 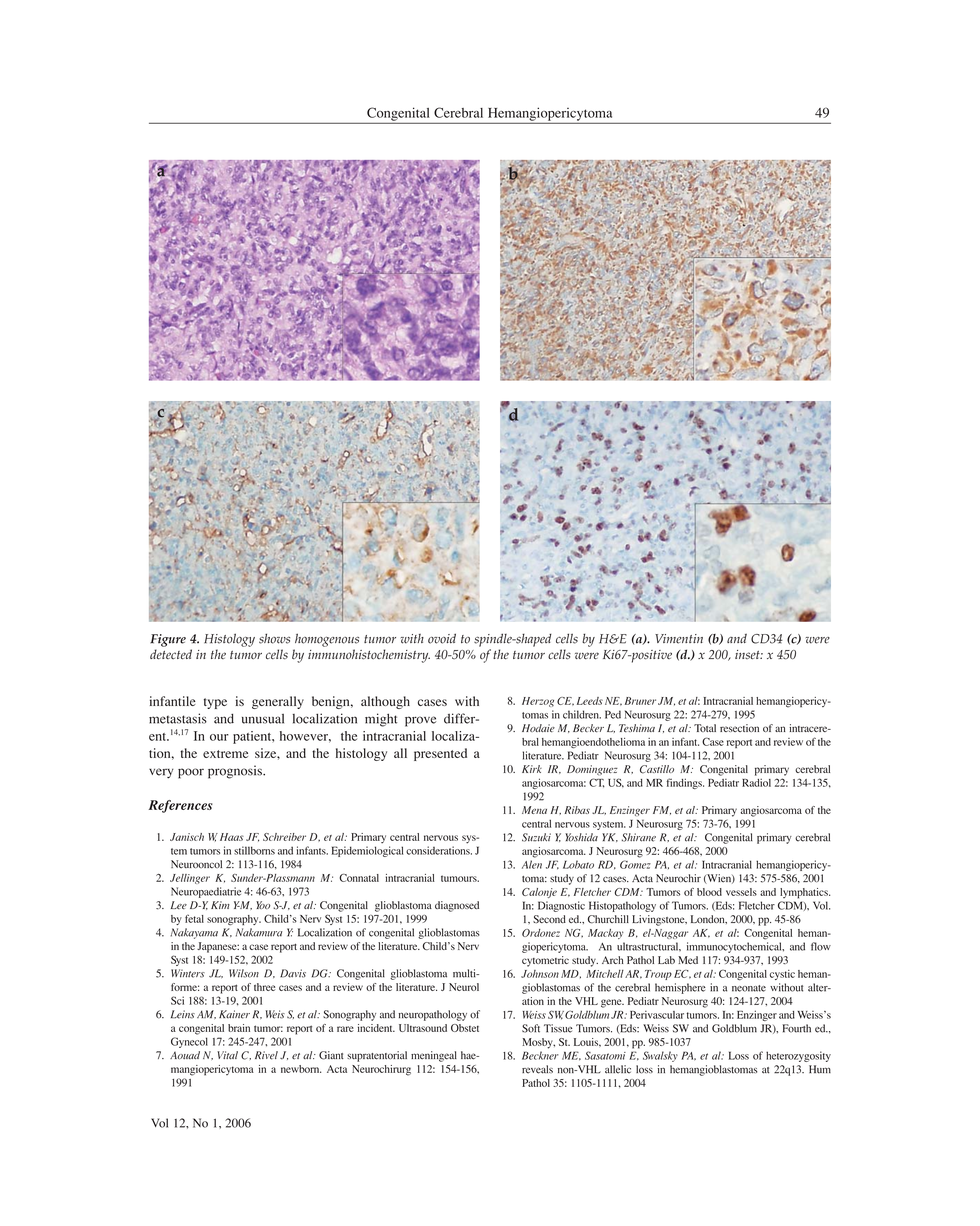 I want to click on Hum, so click(x=820, y=1069).
